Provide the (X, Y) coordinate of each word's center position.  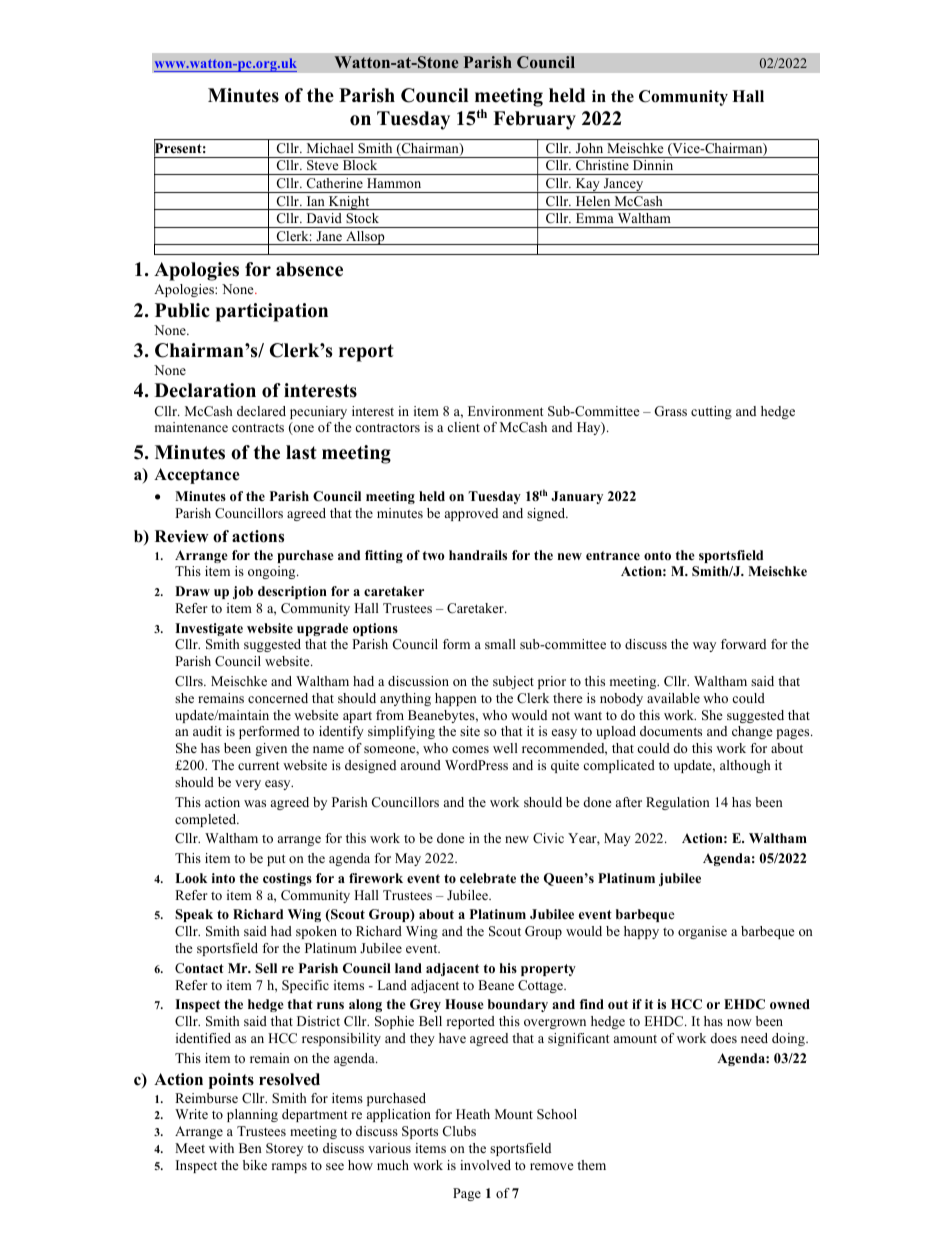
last (301, 452)
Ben (250, 1148)
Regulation (678, 803)
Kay (587, 185)
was (255, 803)
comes (470, 749)
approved (471, 514)
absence (309, 269)
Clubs (459, 1131)
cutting (711, 412)
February (534, 120)
